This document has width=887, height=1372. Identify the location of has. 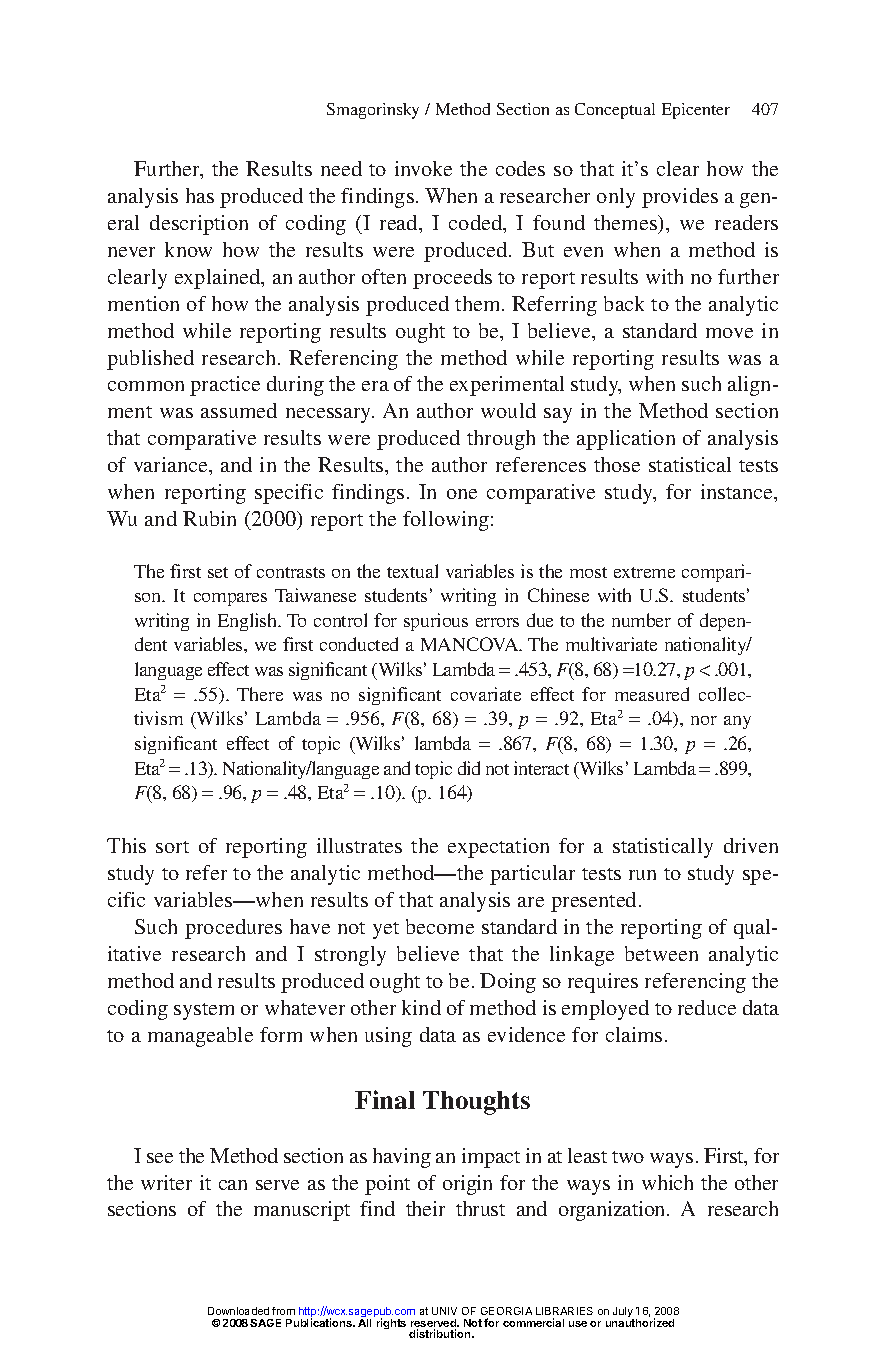
(200, 195).
